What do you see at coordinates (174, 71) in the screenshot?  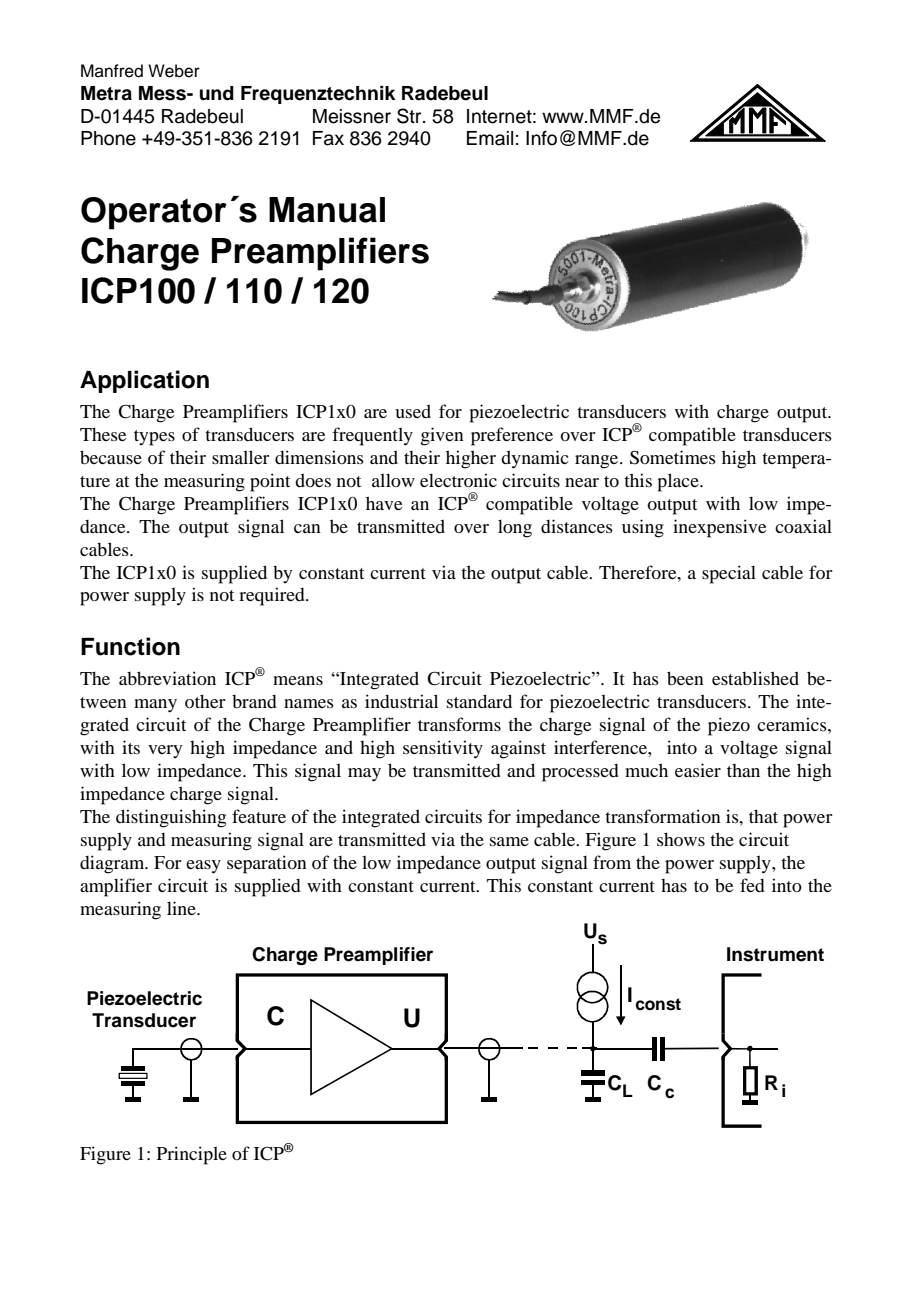 I see `Weber` at bounding box center [174, 71].
